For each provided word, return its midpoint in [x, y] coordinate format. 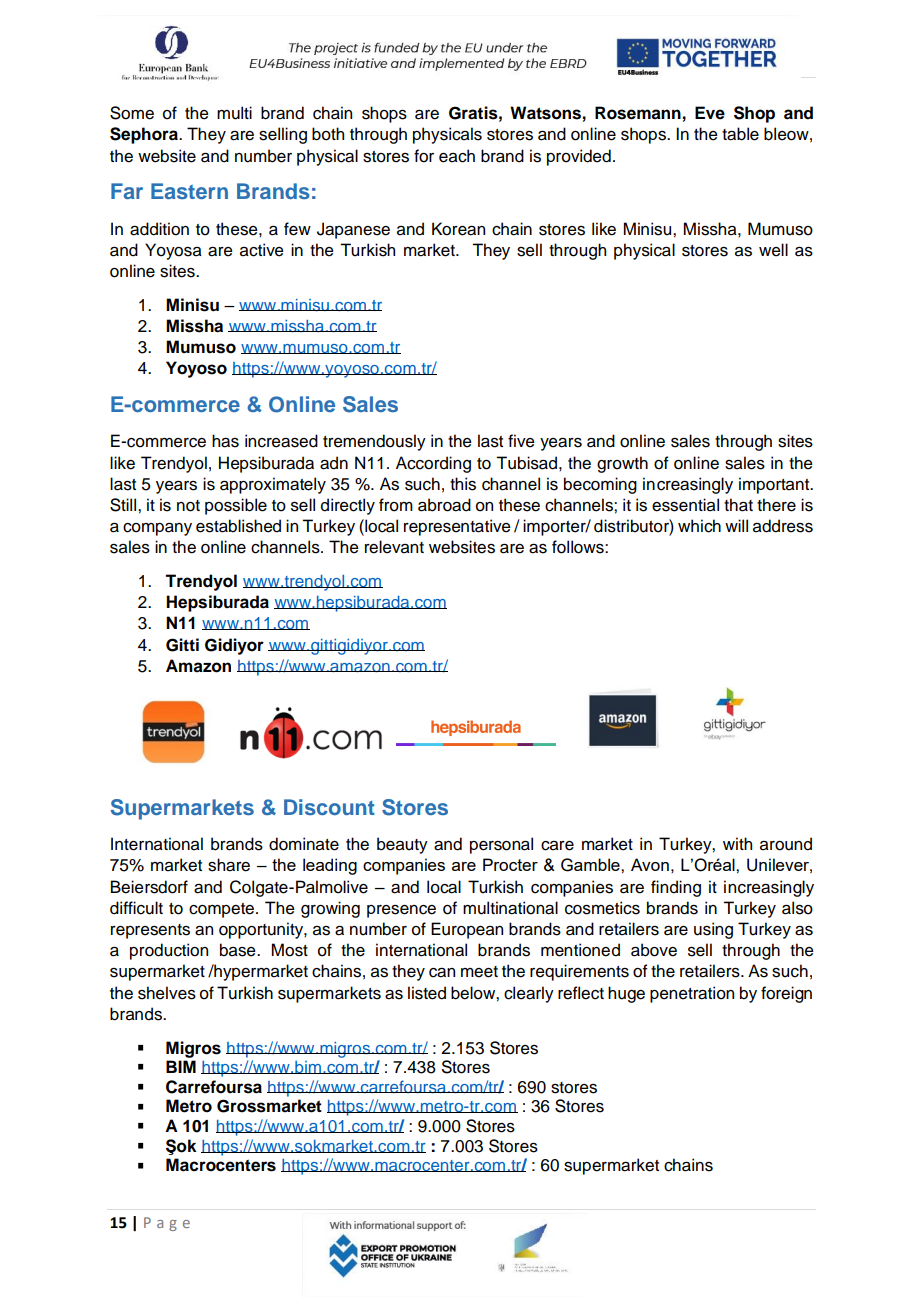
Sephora [145, 135]
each [457, 156]
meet [479, 972]
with [737, 843]
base [239, 950]
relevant [394, 547]
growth [622, 464]
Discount [329, 807]
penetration [692, 994]
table [740, 134]
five [521, 441]
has [225, 441]
